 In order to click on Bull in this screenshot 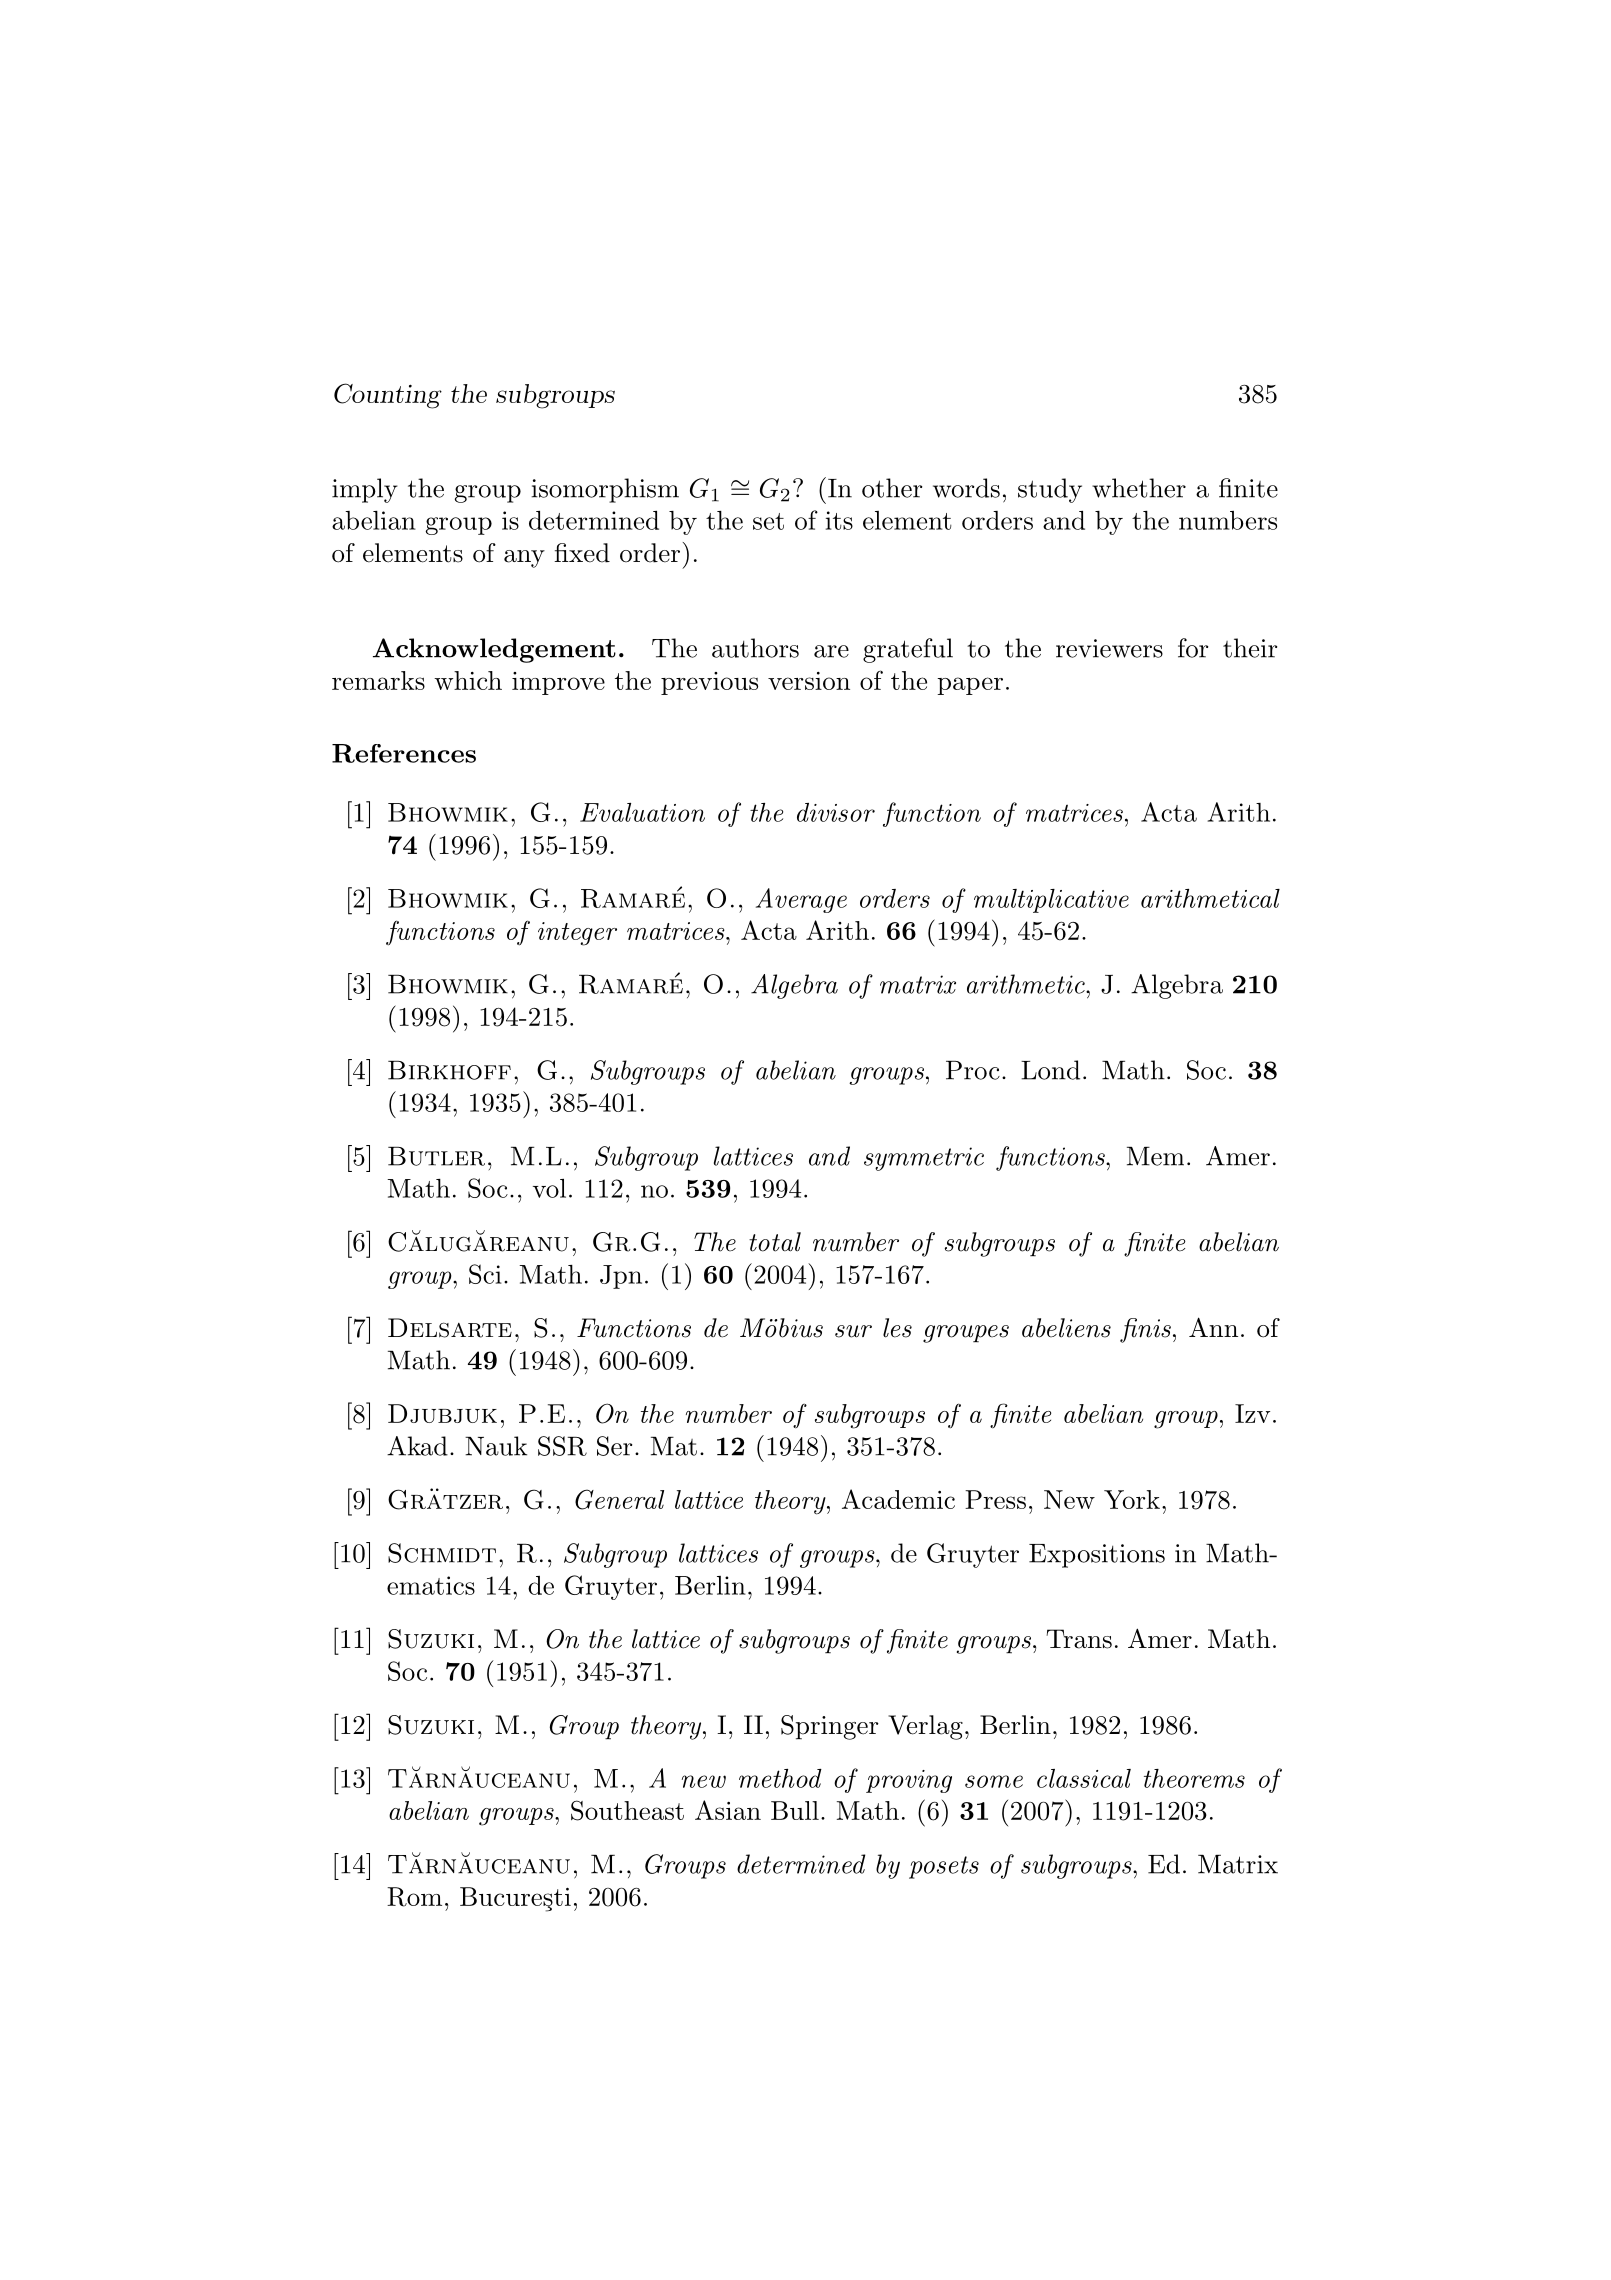, I will do `click(795, 1810)`.
